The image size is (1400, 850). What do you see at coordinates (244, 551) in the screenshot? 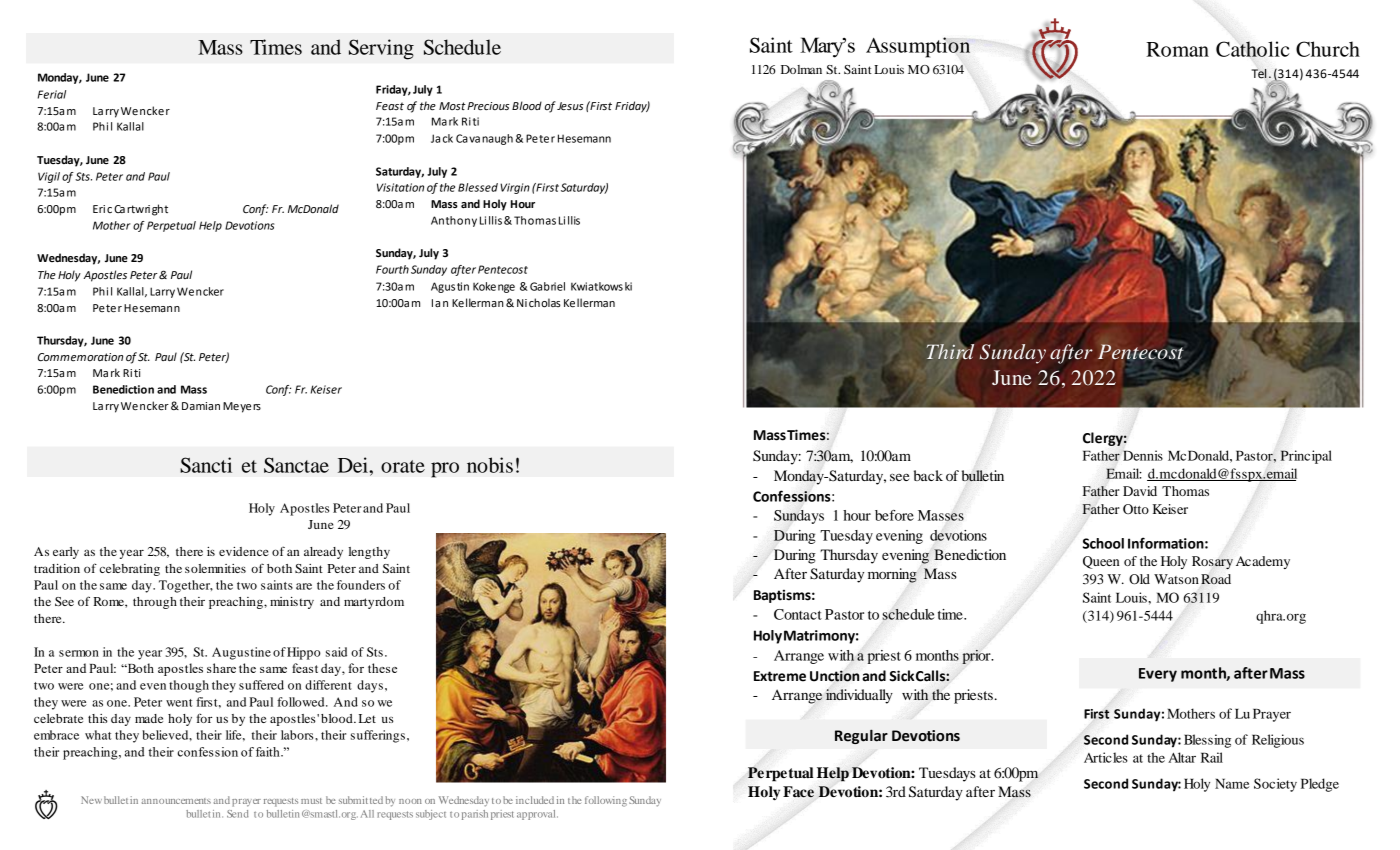
I see `evidence` at bounding box center [244, 551].
